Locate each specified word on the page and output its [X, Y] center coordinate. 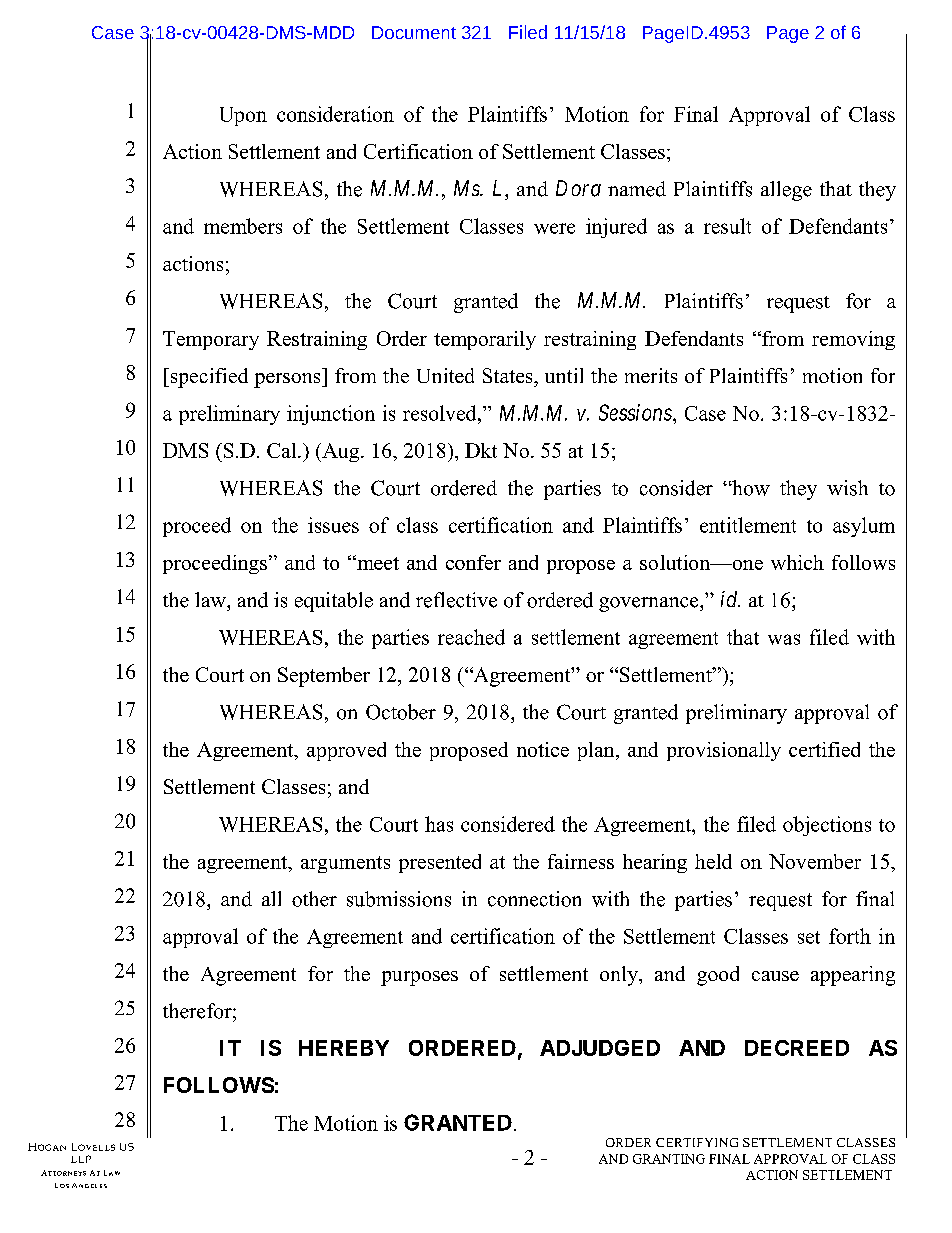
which [797, 562]
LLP [81, 1159]
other [314, 899]
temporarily [485, 340]
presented [440, 863]
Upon [243, 116]
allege [786, 191]
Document [414, 32]
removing [853, 340]
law [211, 599]
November [815, 861]
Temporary [211, 340]
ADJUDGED [600, 1048]
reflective [456, 600]
